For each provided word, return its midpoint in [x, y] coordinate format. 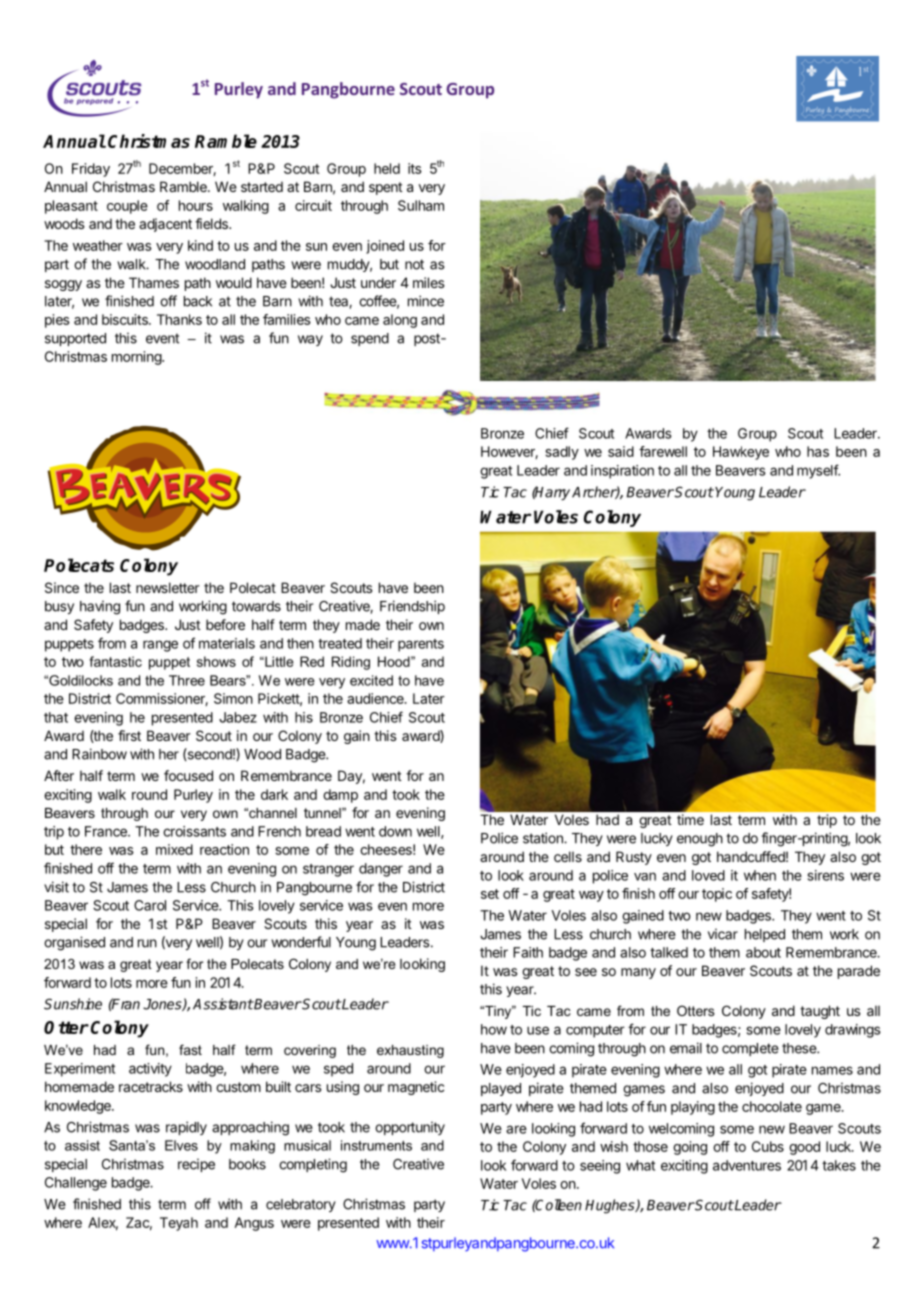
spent [386, 188]
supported [75, 339]
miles [429, 282]
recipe [196, 1165]
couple [127, 207]
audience [376, 698]
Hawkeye [741, 453]
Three [187, 680]
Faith [528, 952]
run [147, 943]
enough [700, 840]
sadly [562, 453]
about [763, 952]
